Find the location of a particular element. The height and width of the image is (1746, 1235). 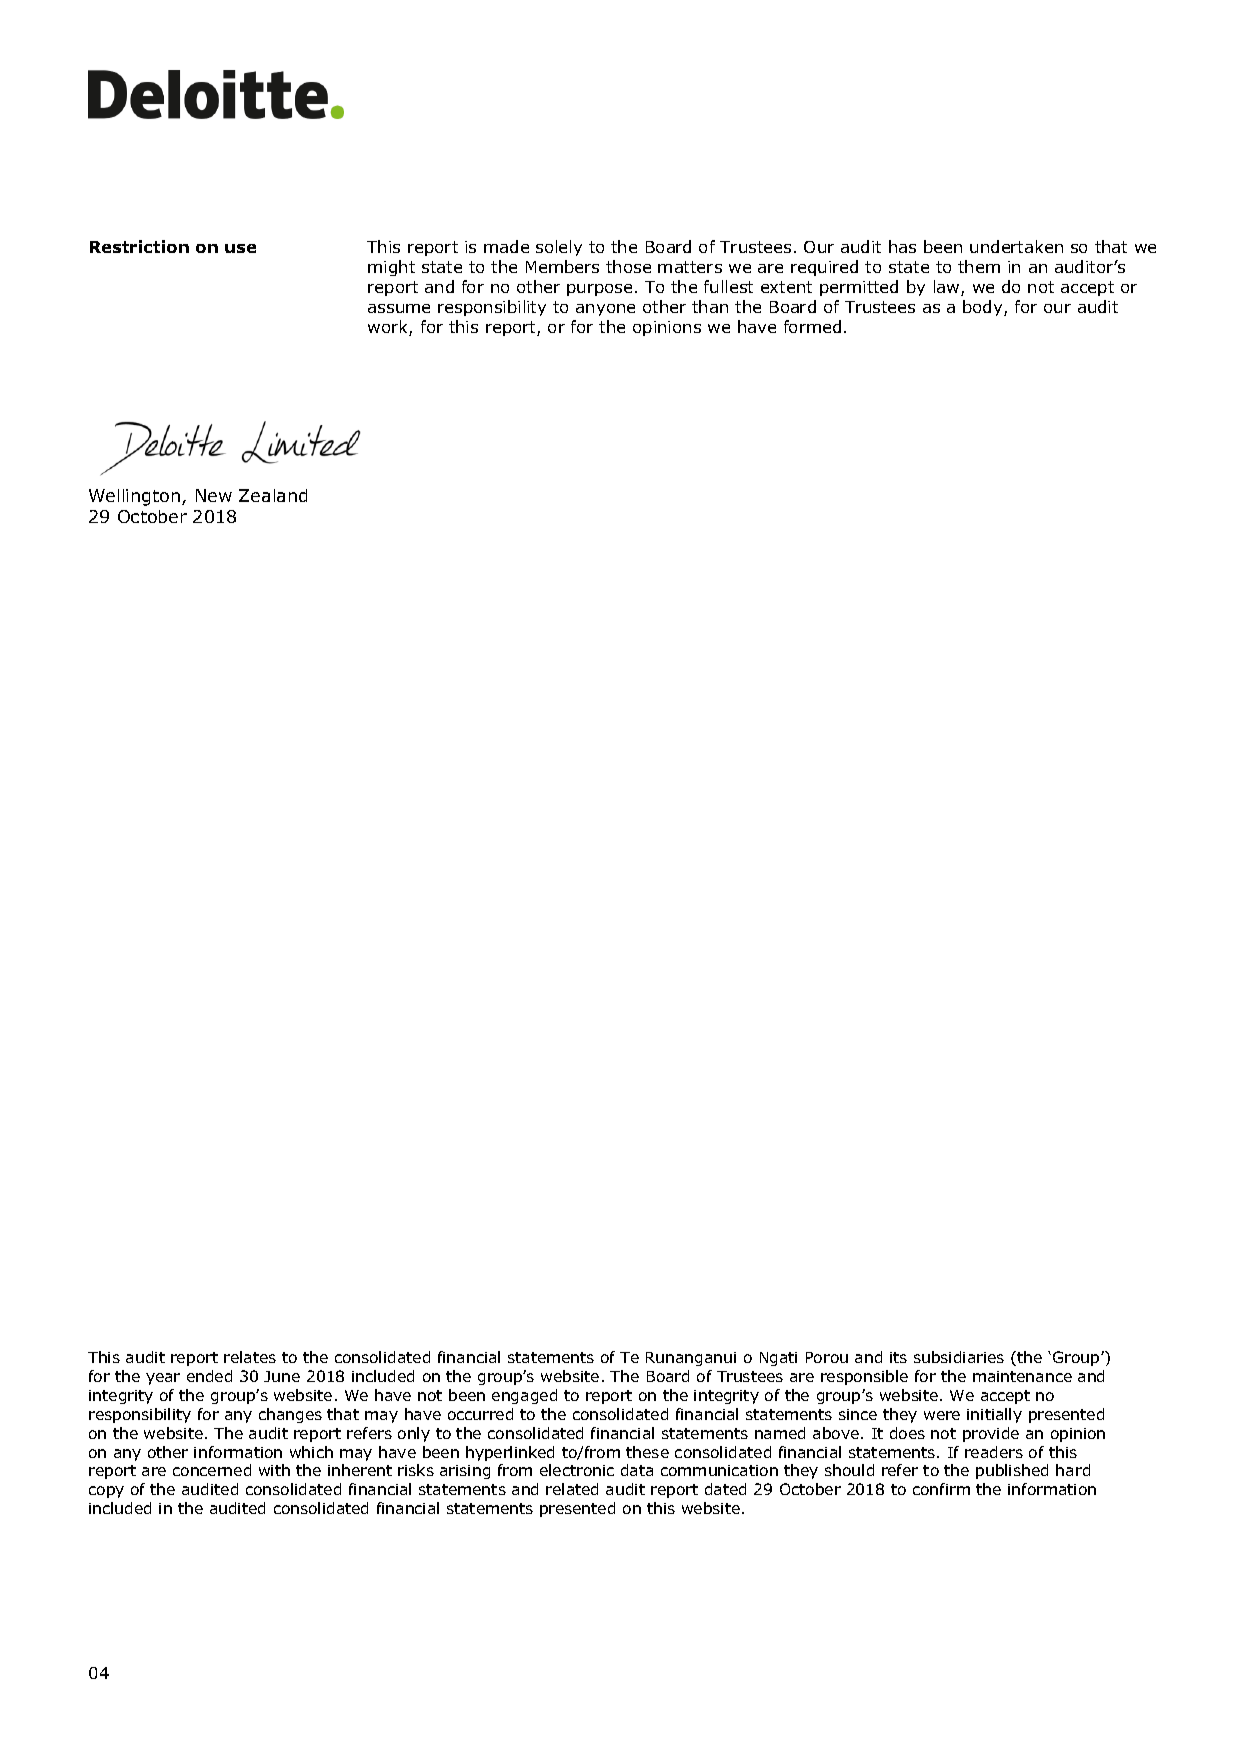

formed is located at coordinates (812, 326).
